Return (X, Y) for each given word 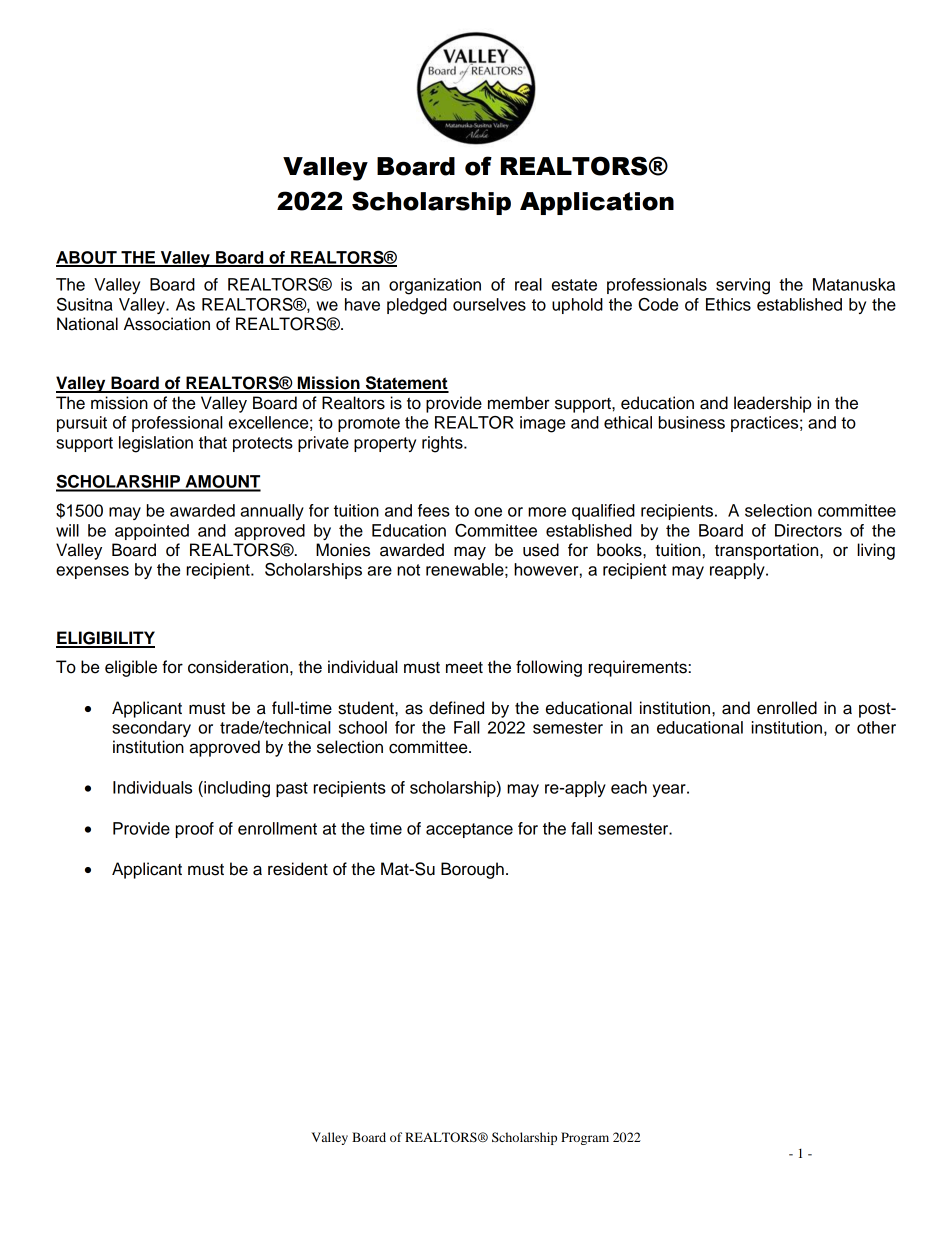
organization (435, 286)
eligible (131, 668)
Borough (472, 870)
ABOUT (87, 258)
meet (464, 668)
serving (743, 286)
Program (585, 1138)
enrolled (787, 708)
